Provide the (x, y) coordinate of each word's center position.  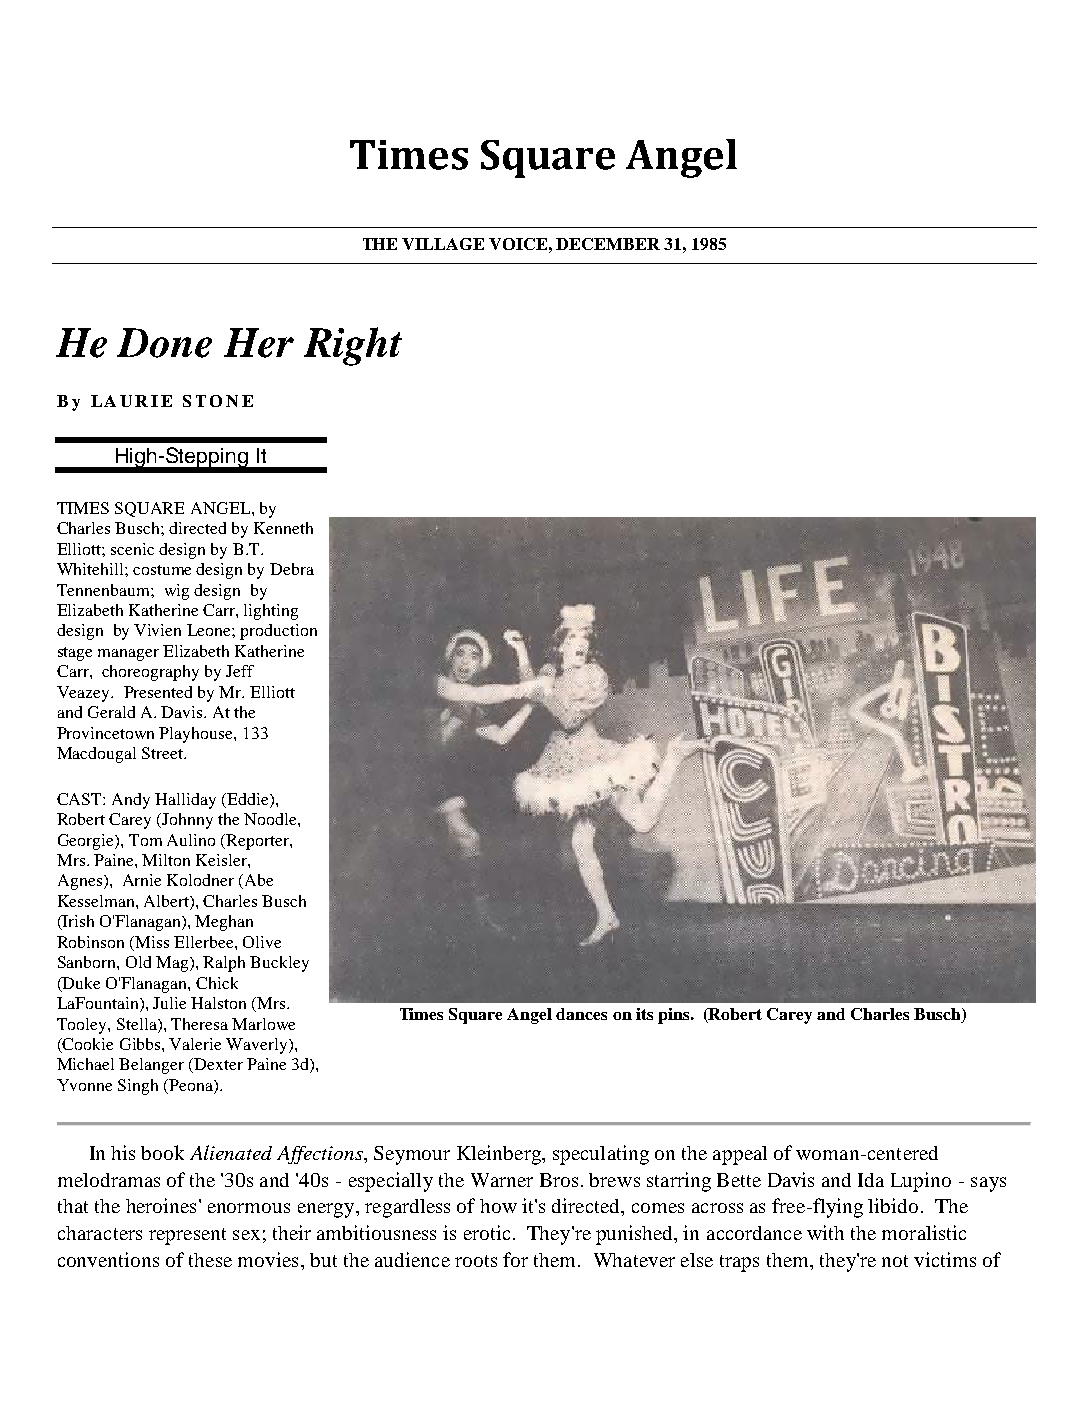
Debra (292, 569)
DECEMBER (608, 244)
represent (187, 1236)
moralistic (924, 1232)
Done (164, 343)
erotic (487, 1232)
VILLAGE (443, 244)
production (278, 632)
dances (581, 1014)
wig (177, 592)
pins (675, 1016)
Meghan (224, 923)
